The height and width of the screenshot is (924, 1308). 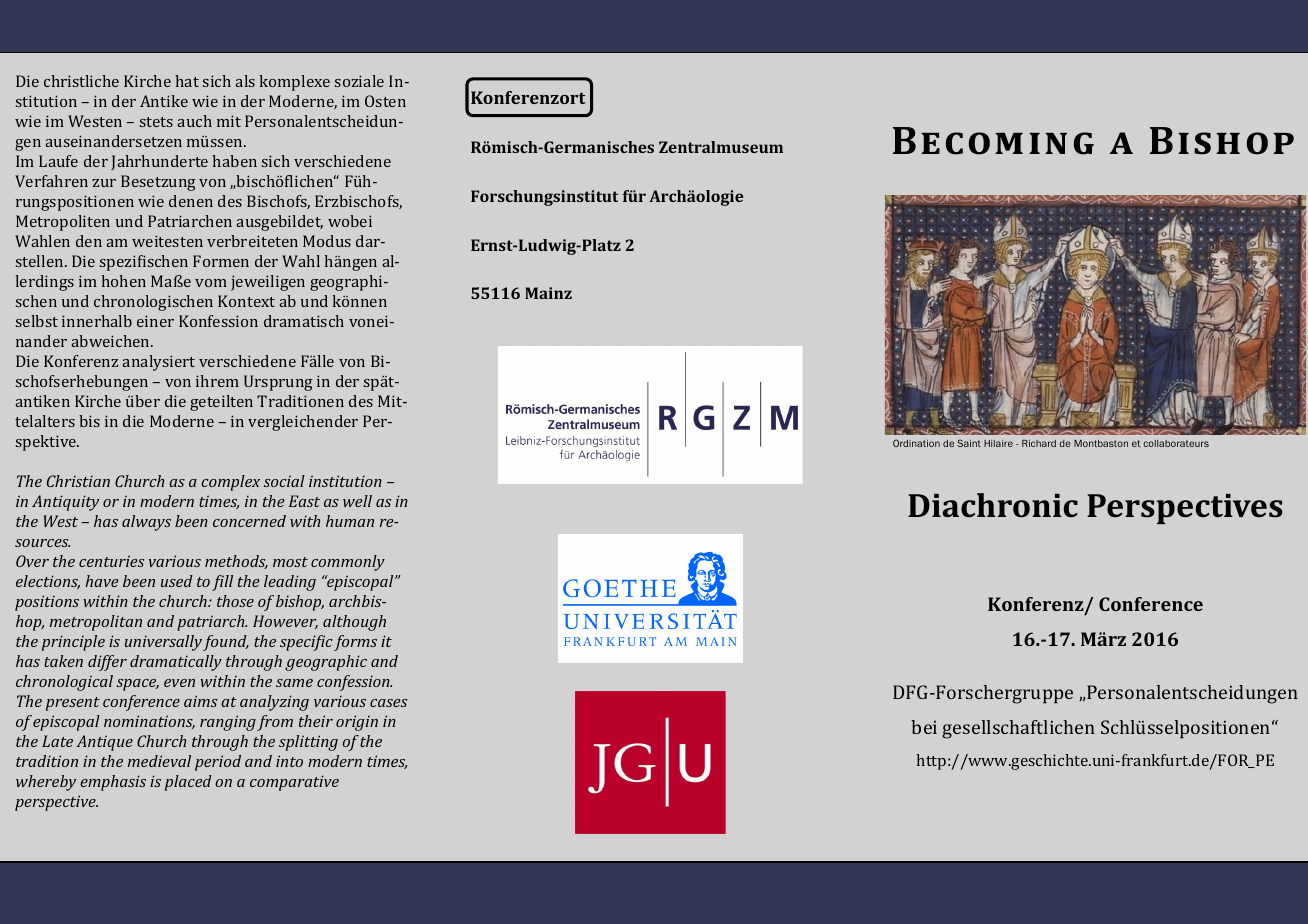 What do you see at coordinates (350, 521) in the screenshot?
I see `human` at bounding box center [350, 521].
